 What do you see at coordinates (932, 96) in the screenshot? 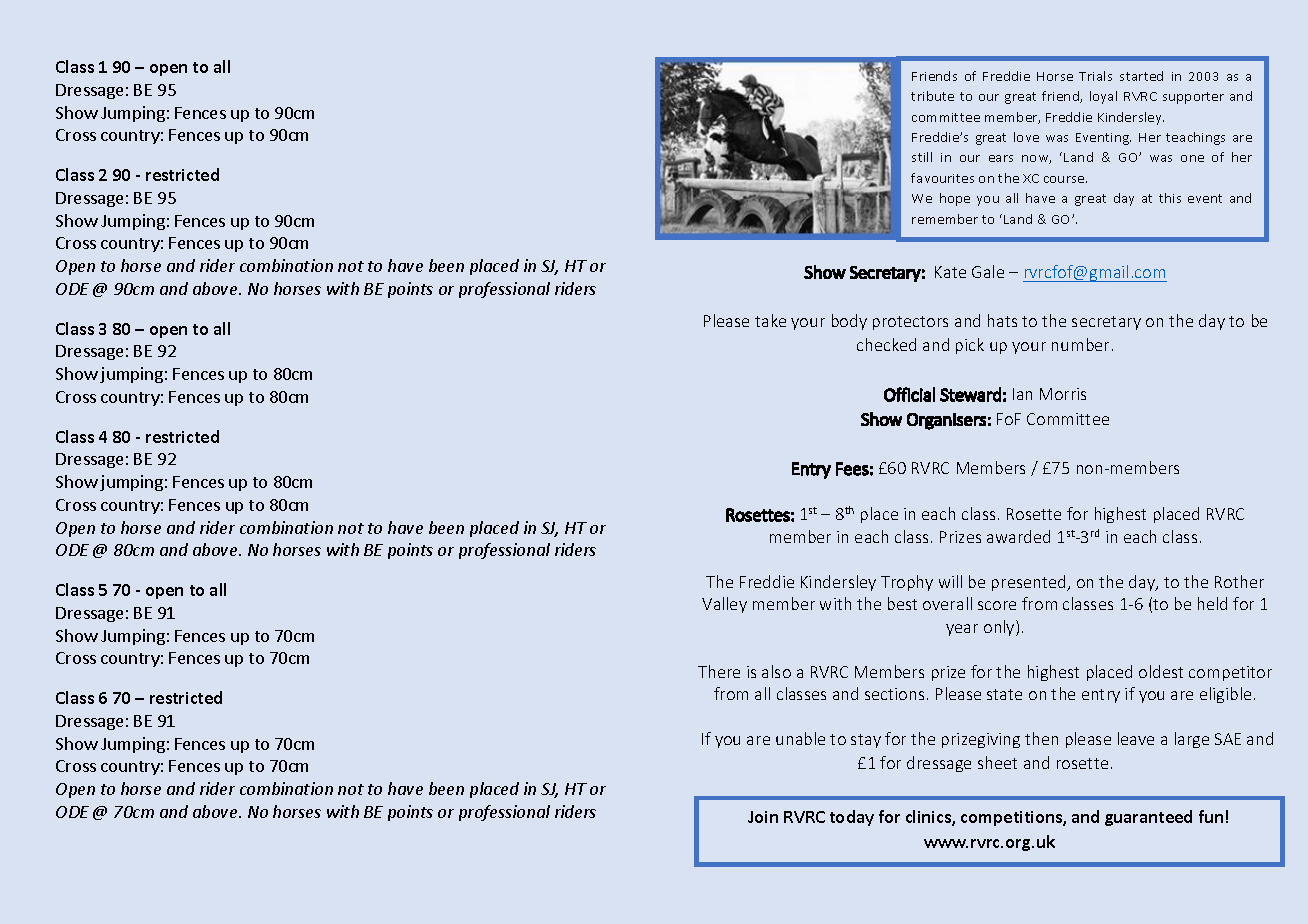
I see `tribute` at bounding box center [932, 96].
